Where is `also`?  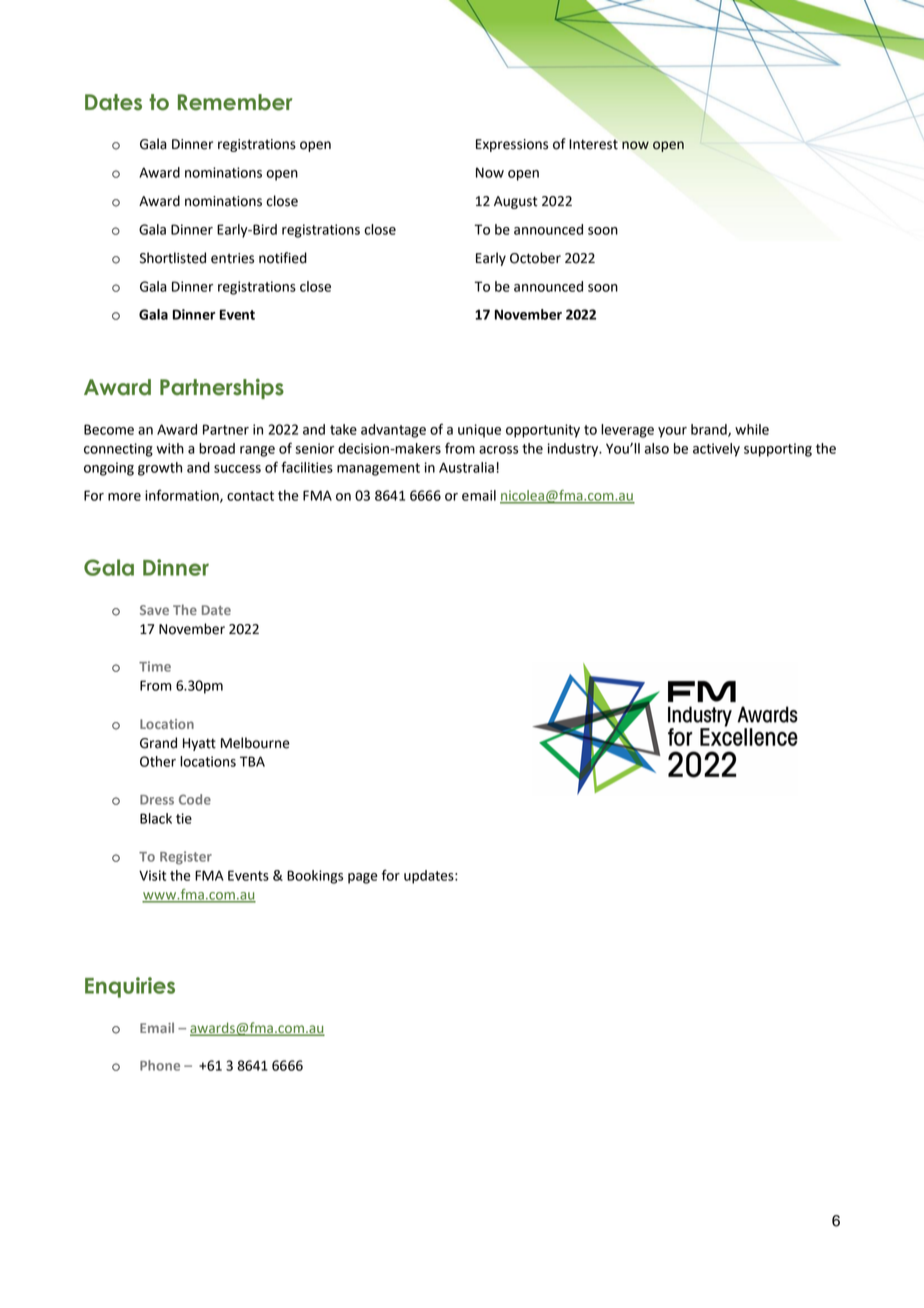 also is located at coordinates (656, 448).
